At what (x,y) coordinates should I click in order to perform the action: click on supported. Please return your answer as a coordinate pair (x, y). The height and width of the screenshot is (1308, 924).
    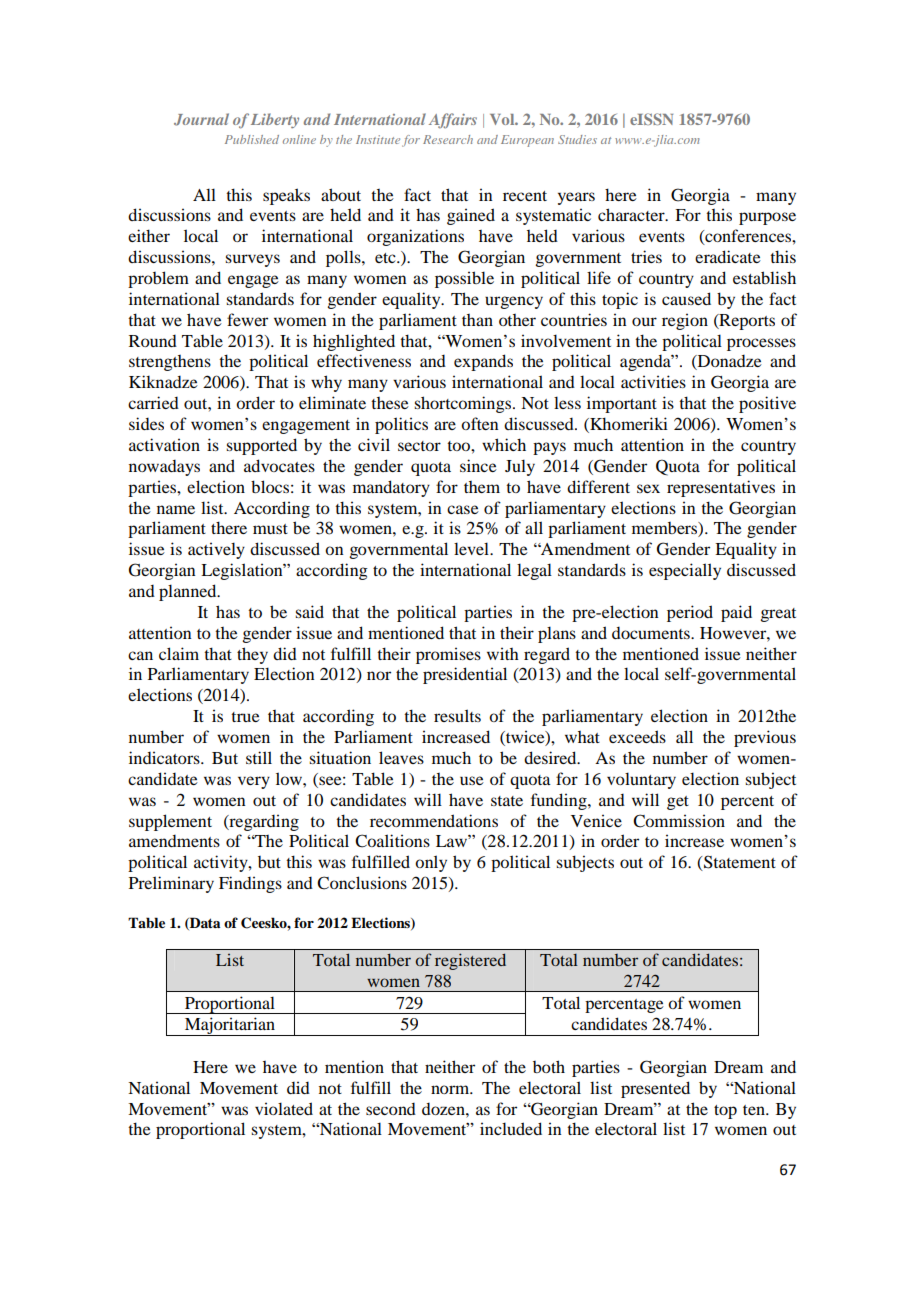
    Looking at the image, I should click on (261, 446).
